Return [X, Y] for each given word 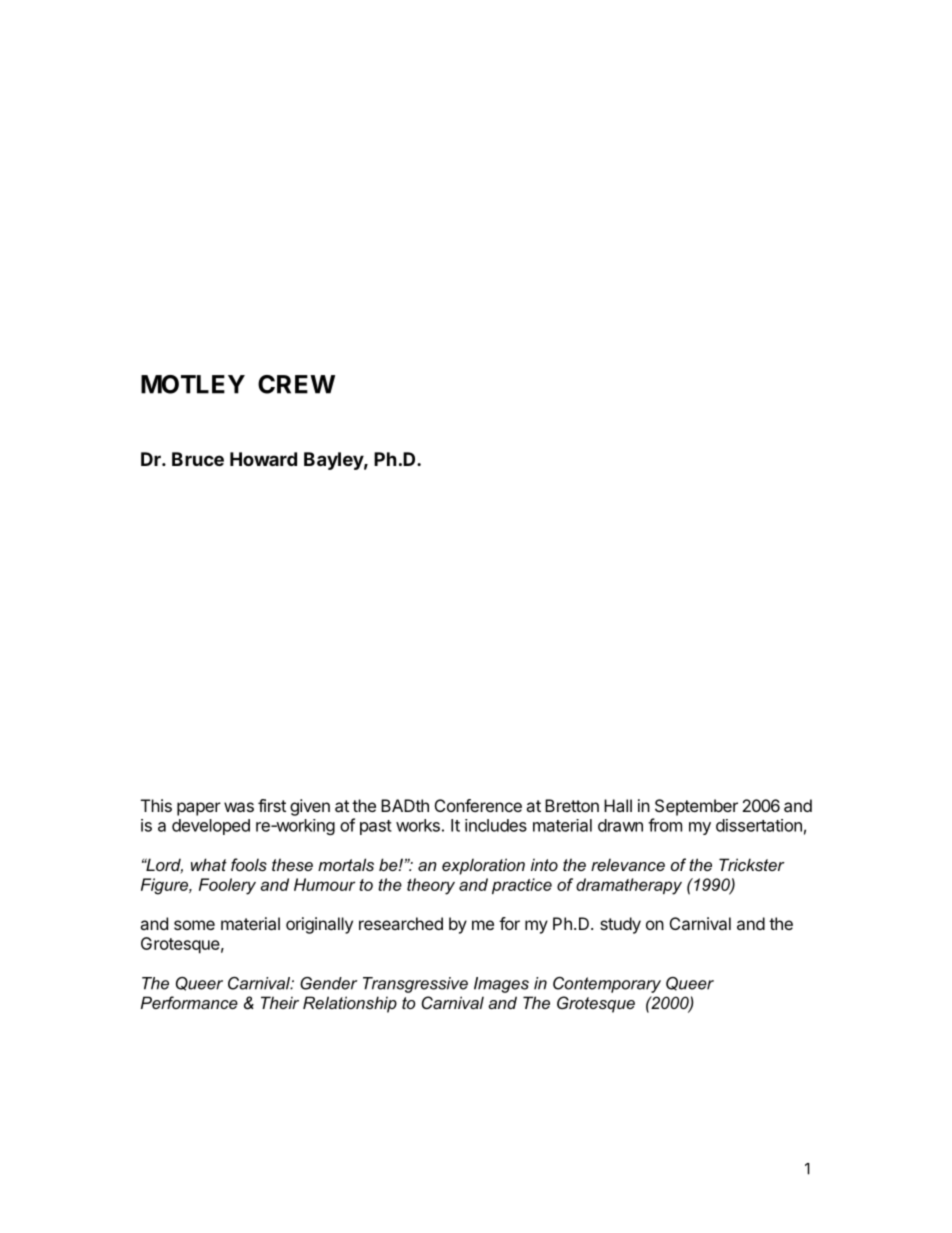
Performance [189, 1002]
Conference [478, 805]
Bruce [198, 459]
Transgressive [415, 985]
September [696, 807]
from [665, 825]
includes [496, 825]
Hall [618, 805]
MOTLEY [193, 384]
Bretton [572, 805]
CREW [296, 384]
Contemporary [607, 985]
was [239, 807]
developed [211, 827]
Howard [263, 459]
